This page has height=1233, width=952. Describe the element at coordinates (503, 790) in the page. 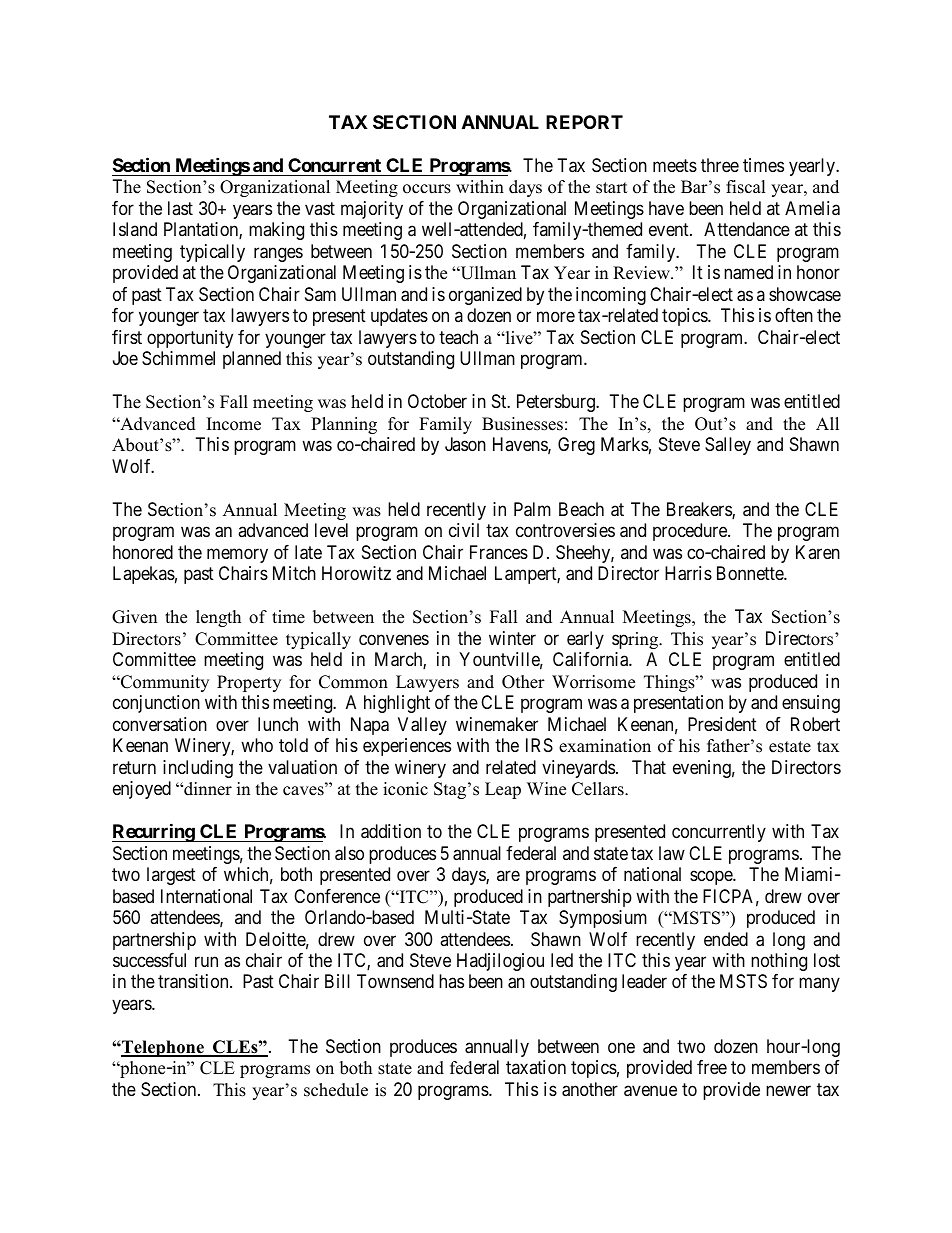

I see `Leap` at that location.
